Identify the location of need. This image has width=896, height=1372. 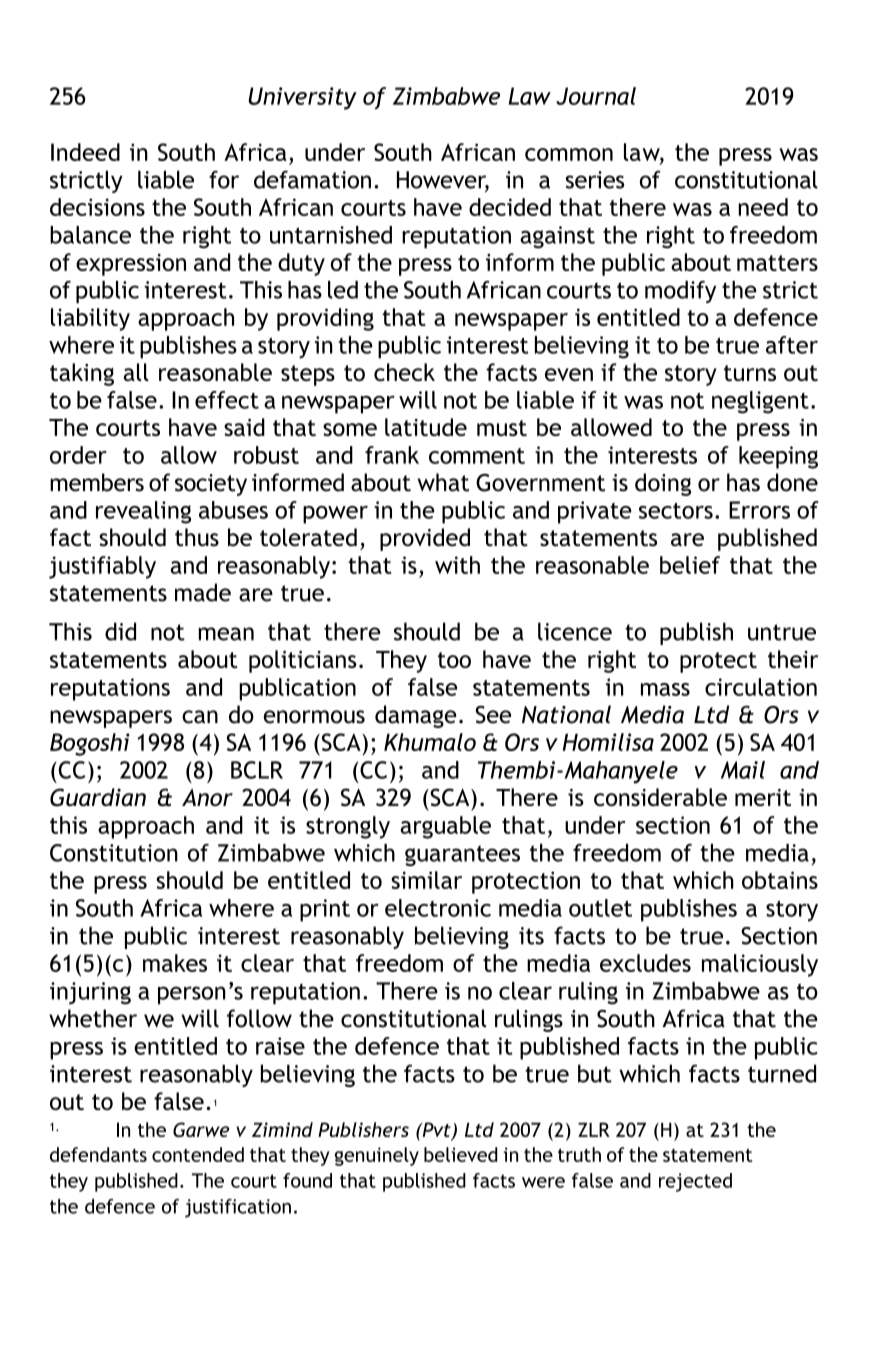
(763, 207).
